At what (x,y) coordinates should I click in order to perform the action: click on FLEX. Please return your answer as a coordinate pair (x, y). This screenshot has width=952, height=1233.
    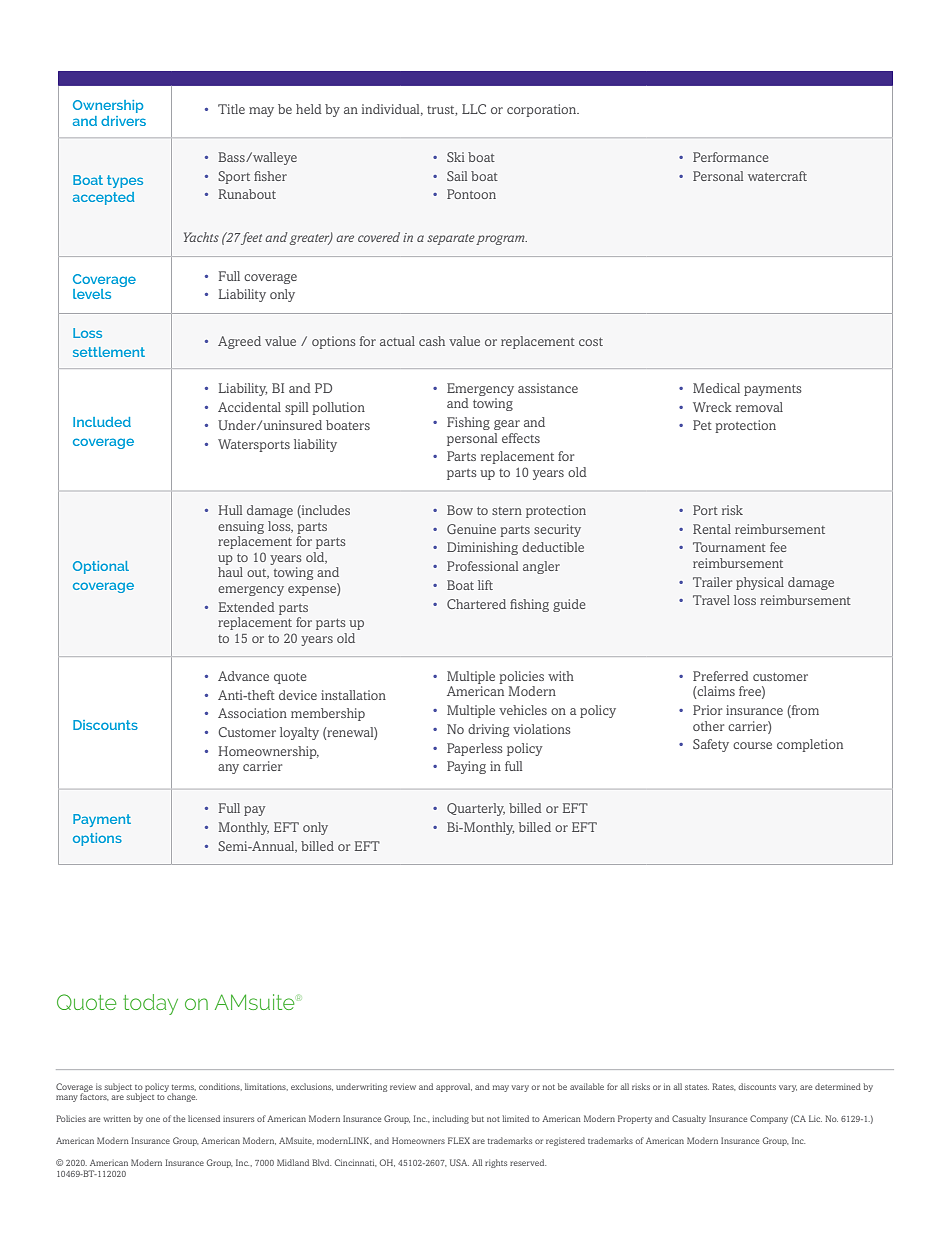
    Looking at the image, I should click on (459, 1140).
